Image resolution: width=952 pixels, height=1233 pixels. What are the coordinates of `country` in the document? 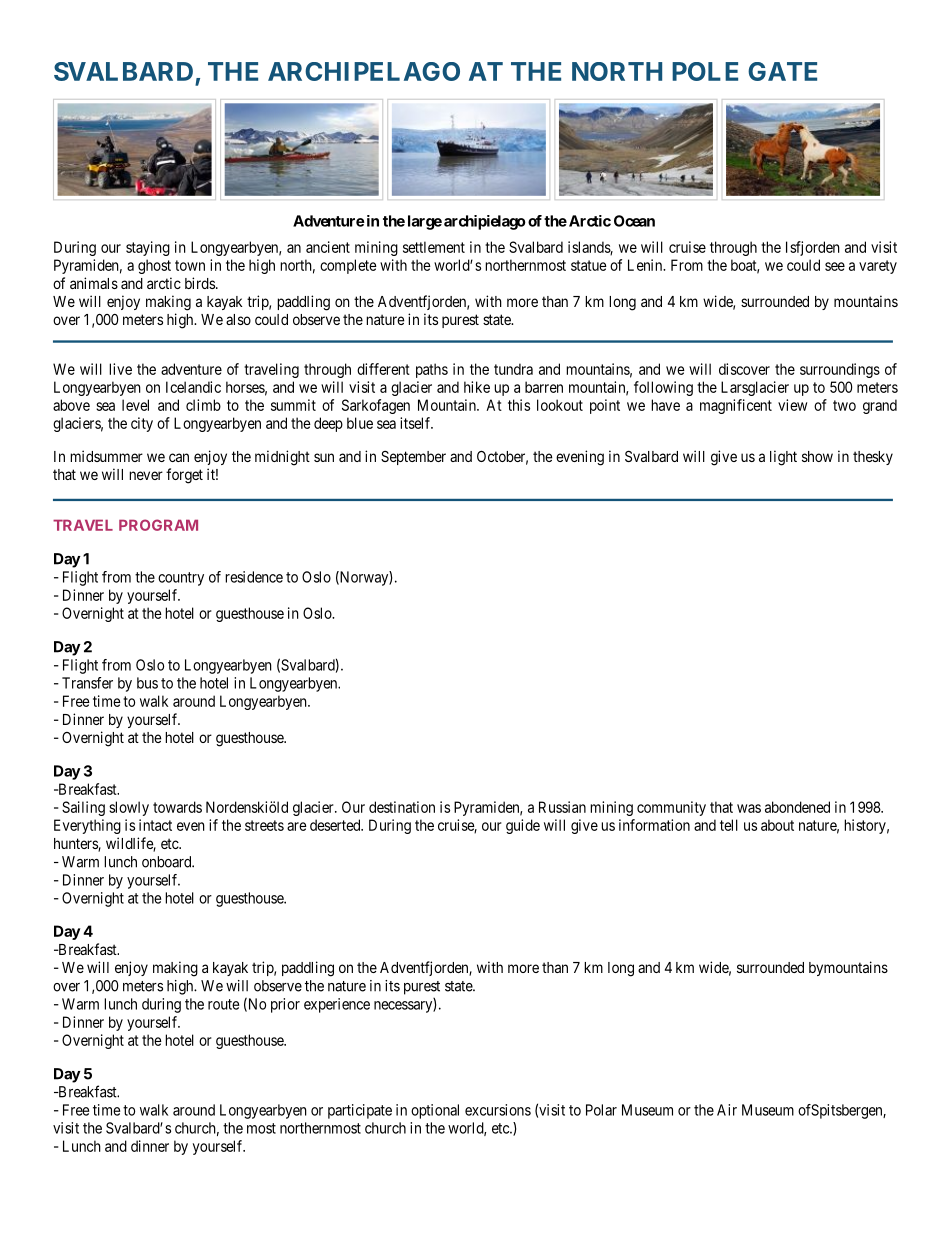 It's located at (181, 579).
